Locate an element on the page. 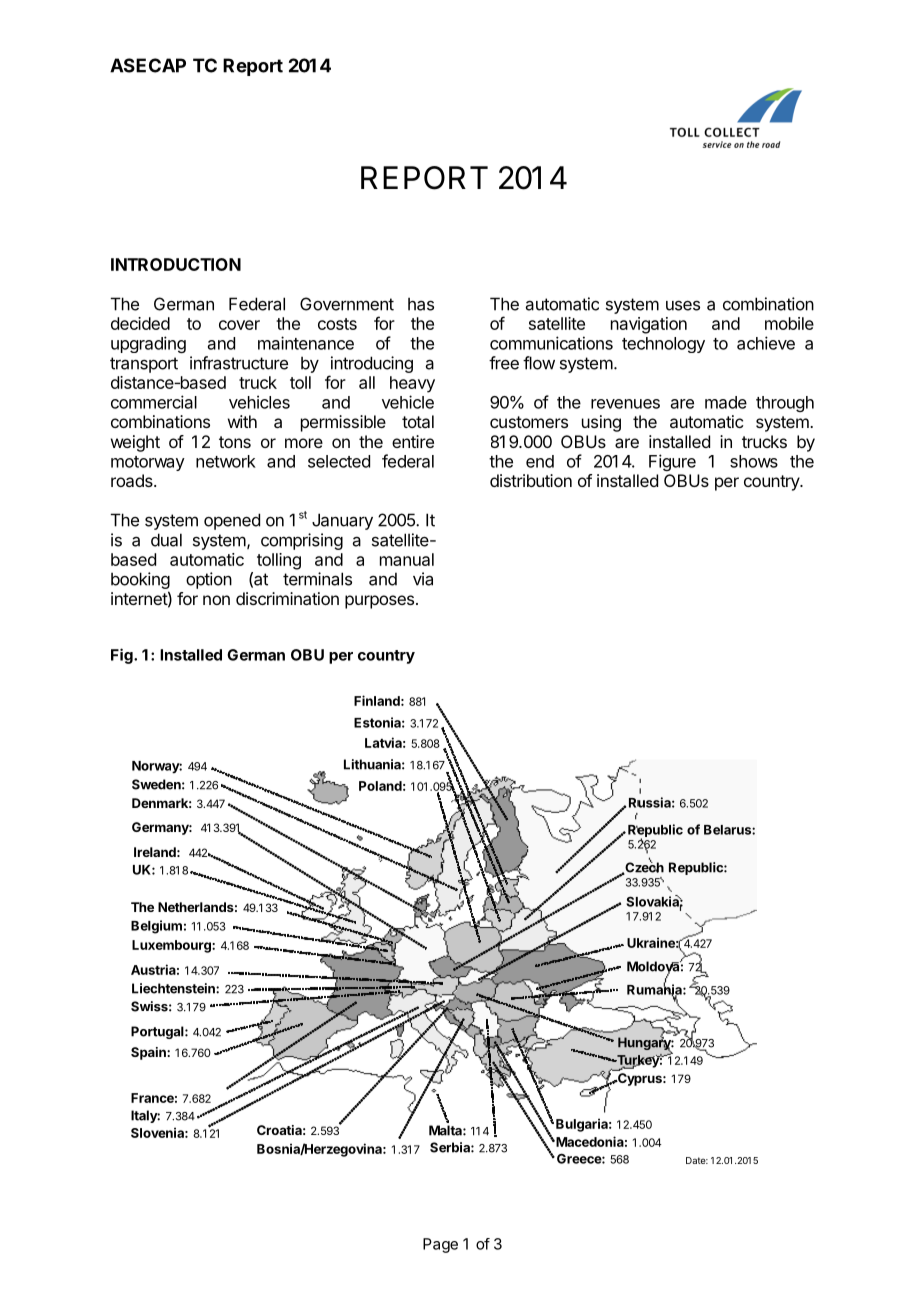 Image resolution: width=924 pixels, height=1308 pixels. Figure is located at coordinates (672, 462).
